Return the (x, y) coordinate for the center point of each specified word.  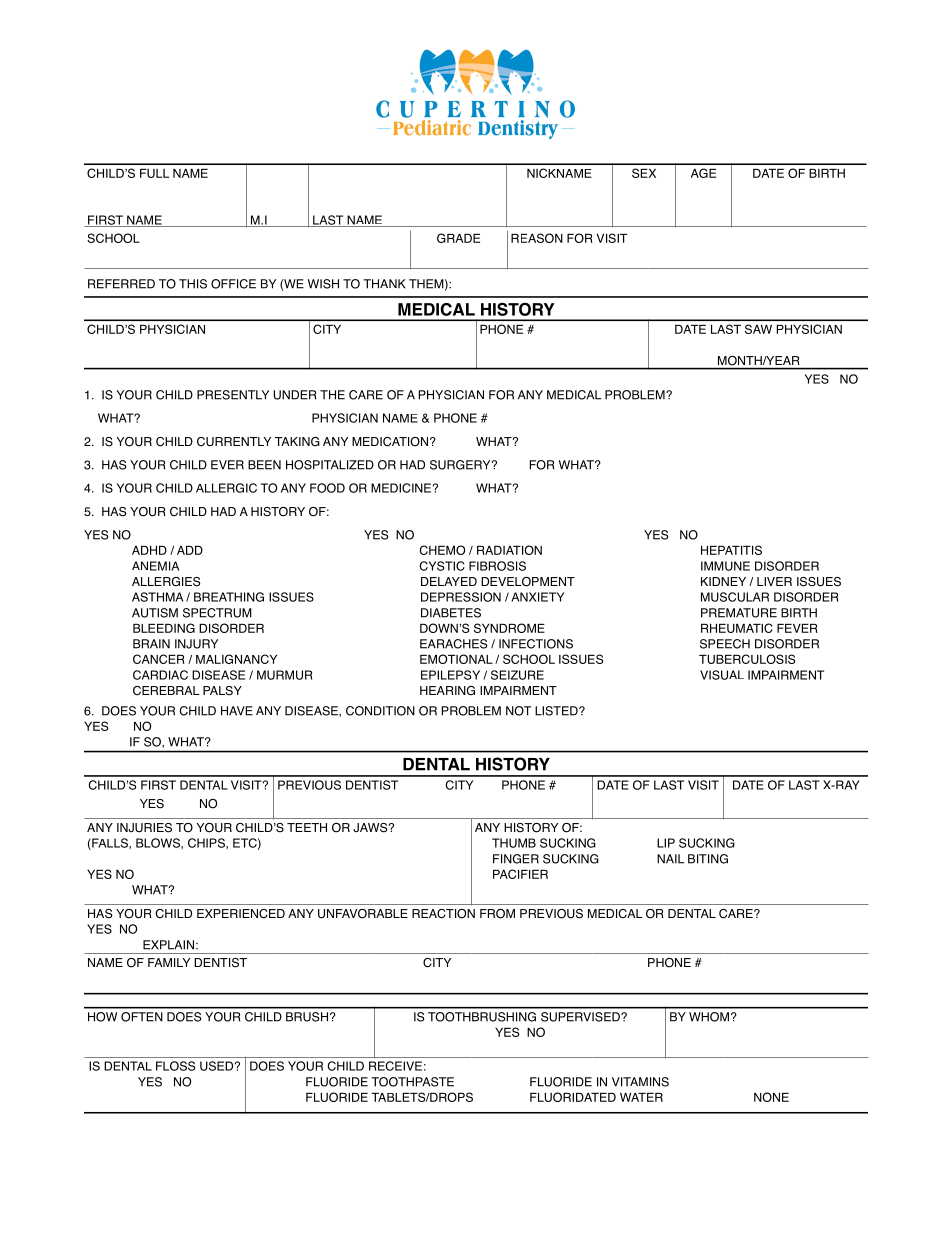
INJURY (196, 644)
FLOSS (175, 1066)
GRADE (458, 238)
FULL (154, 173)
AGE (703, 173)
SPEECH (725, 644)
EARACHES (453, 644)
